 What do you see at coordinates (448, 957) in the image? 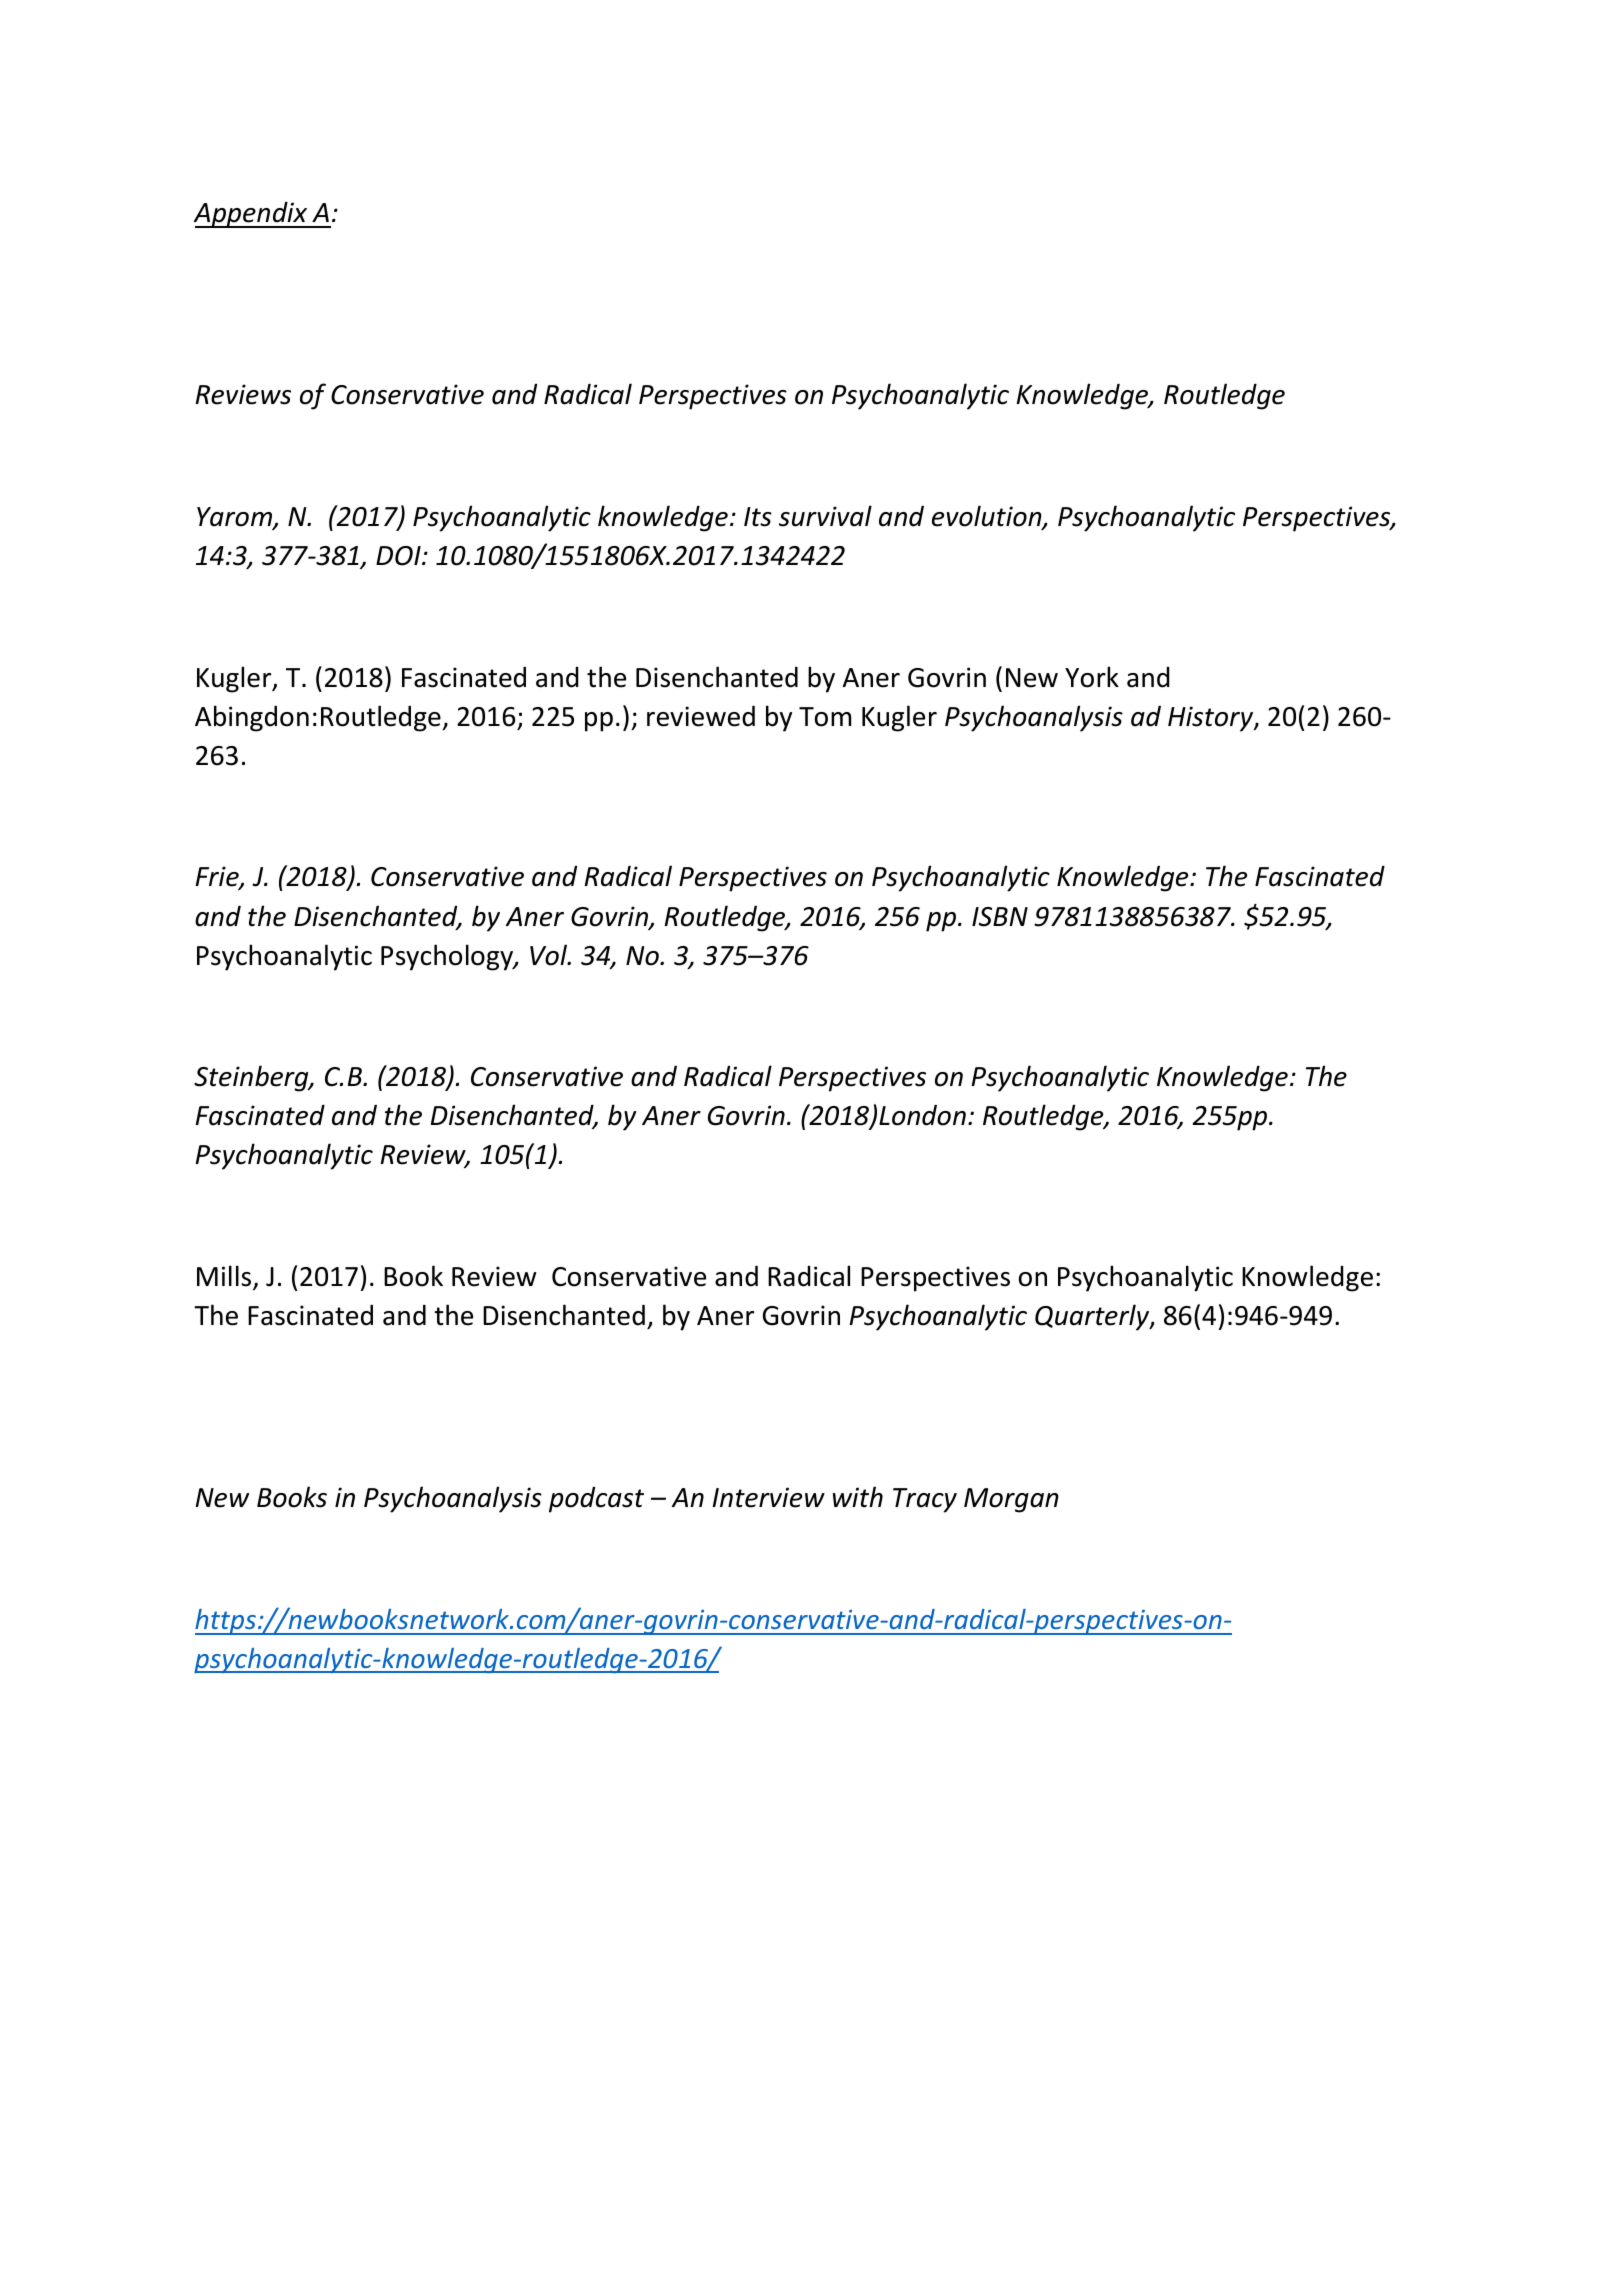
I see `Psychology` at bounding box center [448, 957].
